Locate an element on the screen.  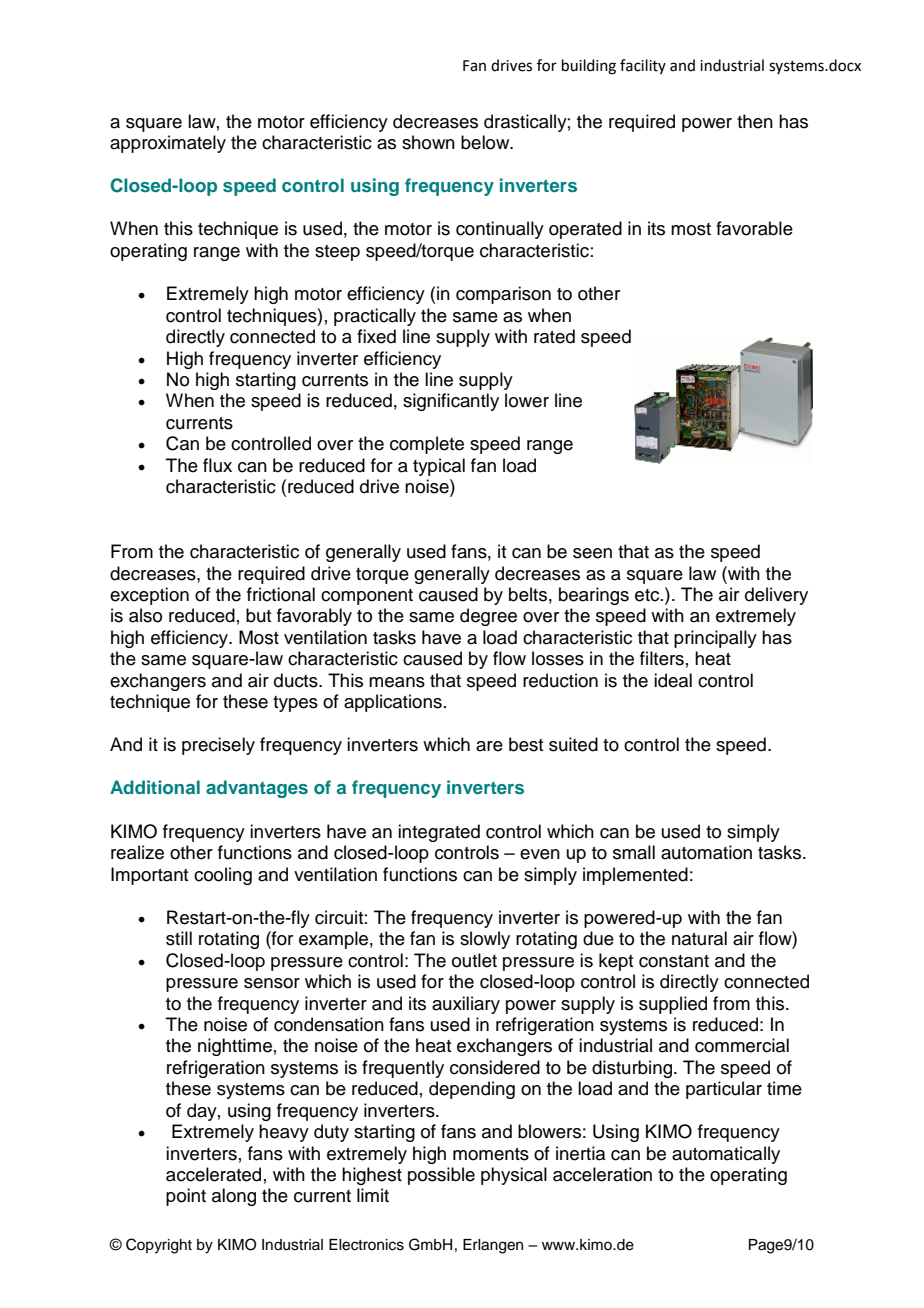
shown is located at coordinates (428, 142).
